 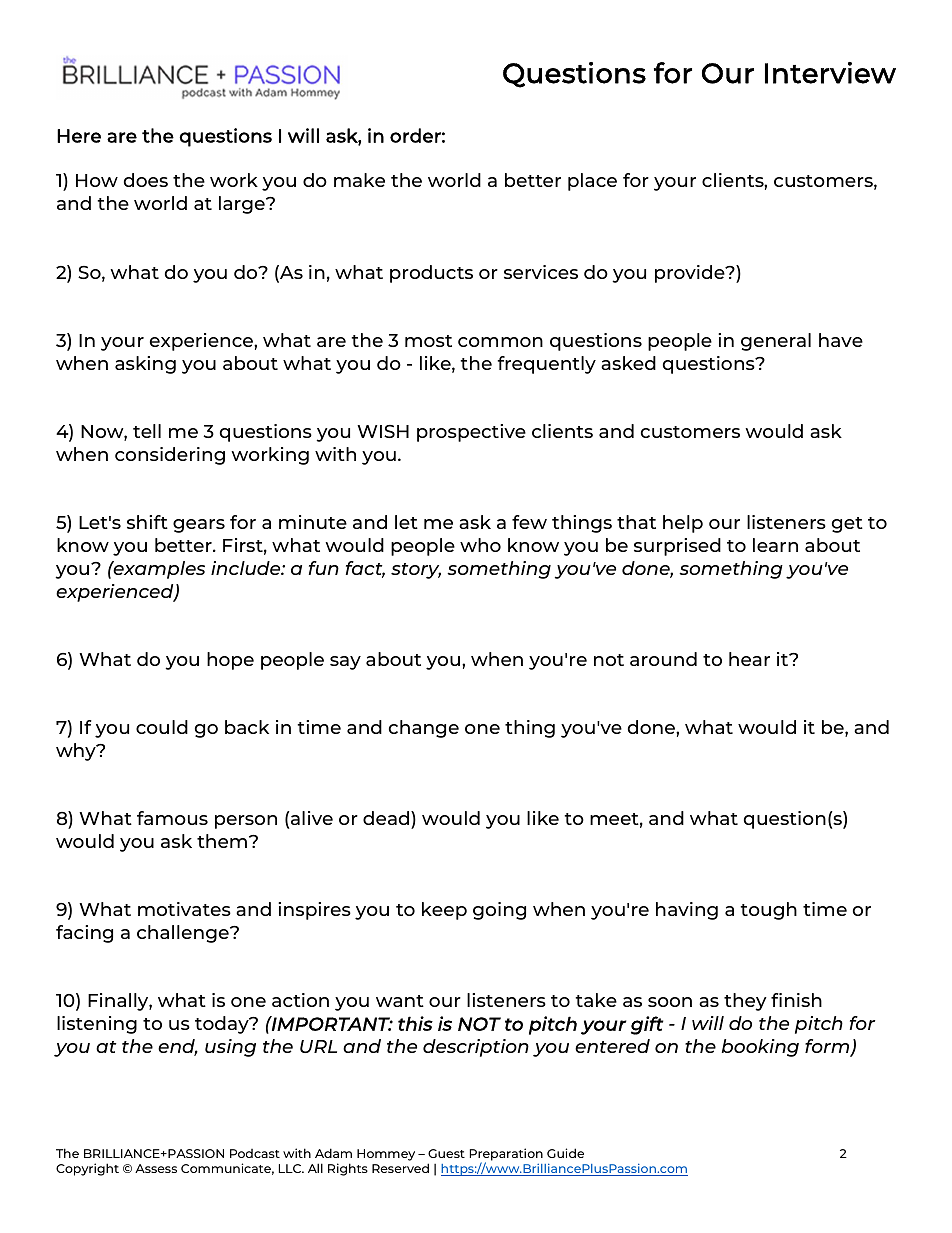 What do you see at coordinates (749, 659) in the page?
I see `hear` at bounding box center [749, 659].
